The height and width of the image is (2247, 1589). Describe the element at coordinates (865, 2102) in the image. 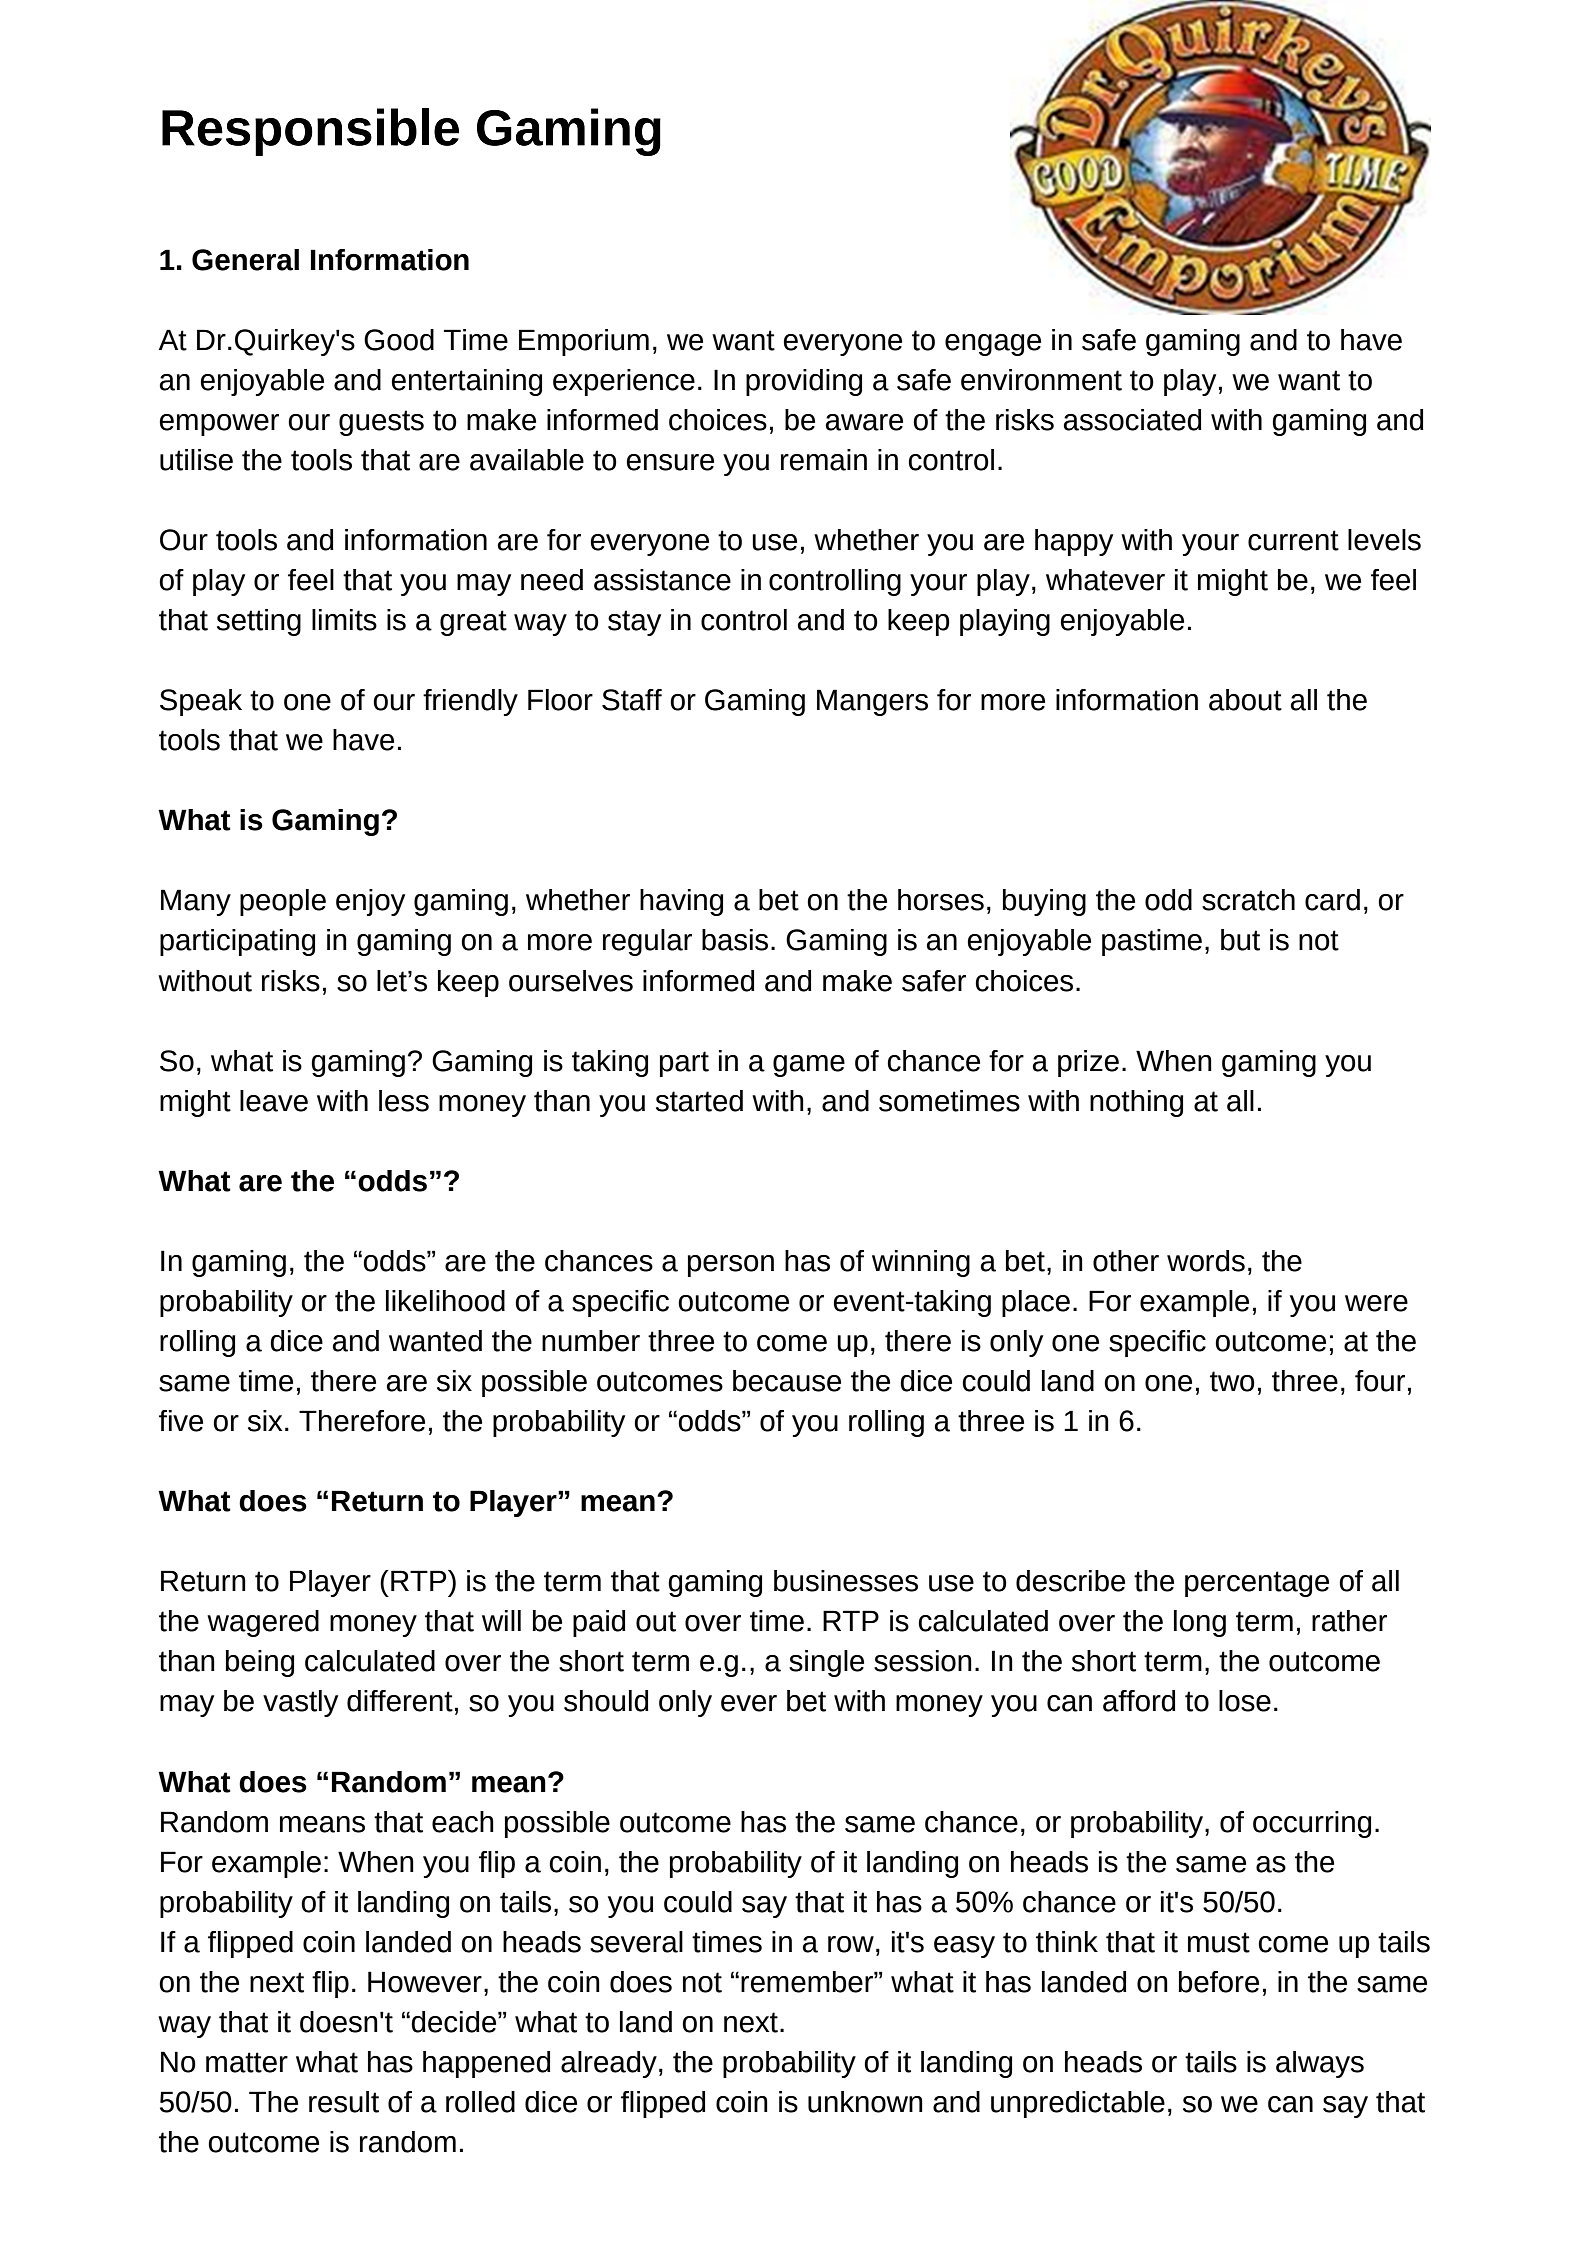

I see `unknown` at that location.
